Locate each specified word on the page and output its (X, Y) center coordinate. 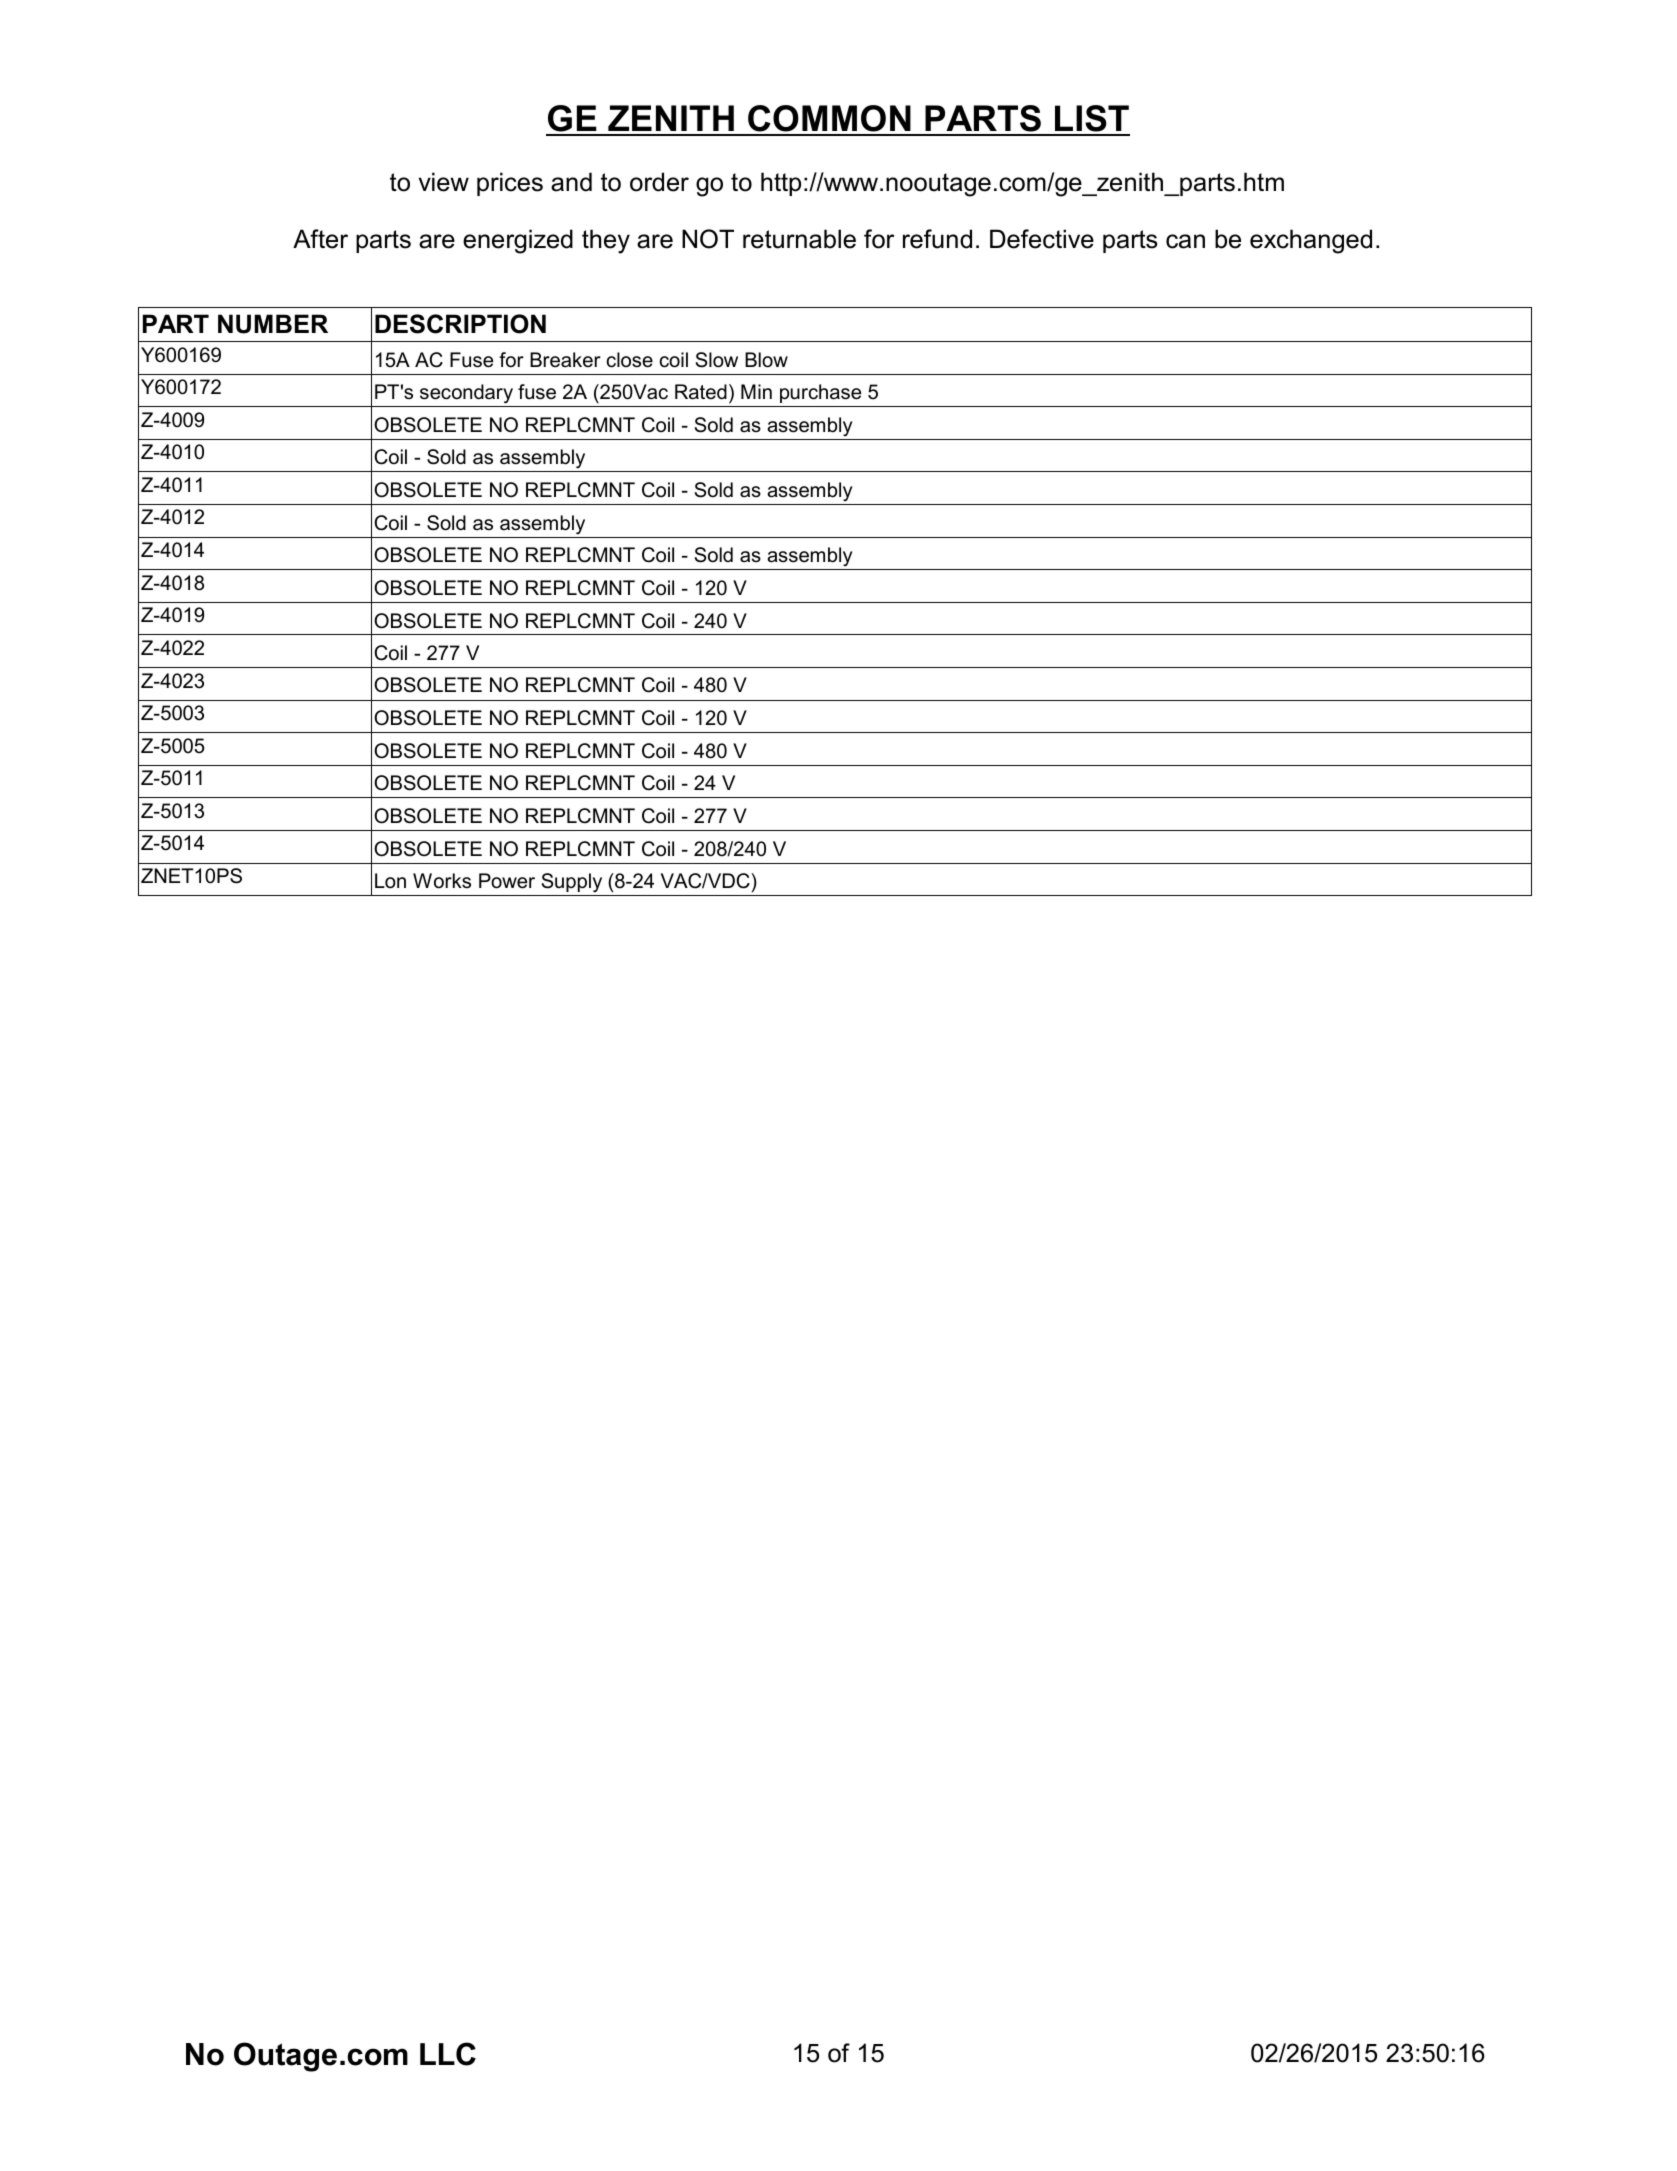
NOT (708, 239)
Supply (572, 883)
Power (507, 881)
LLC (448, 2054)
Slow (717, 360)
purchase (820, 393)
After (320, 239)
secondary (466, 395)
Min (756, 391)
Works (442, 881)
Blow (766, 360)
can (1185, 241)
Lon (390, 881)
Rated (701, 392)
